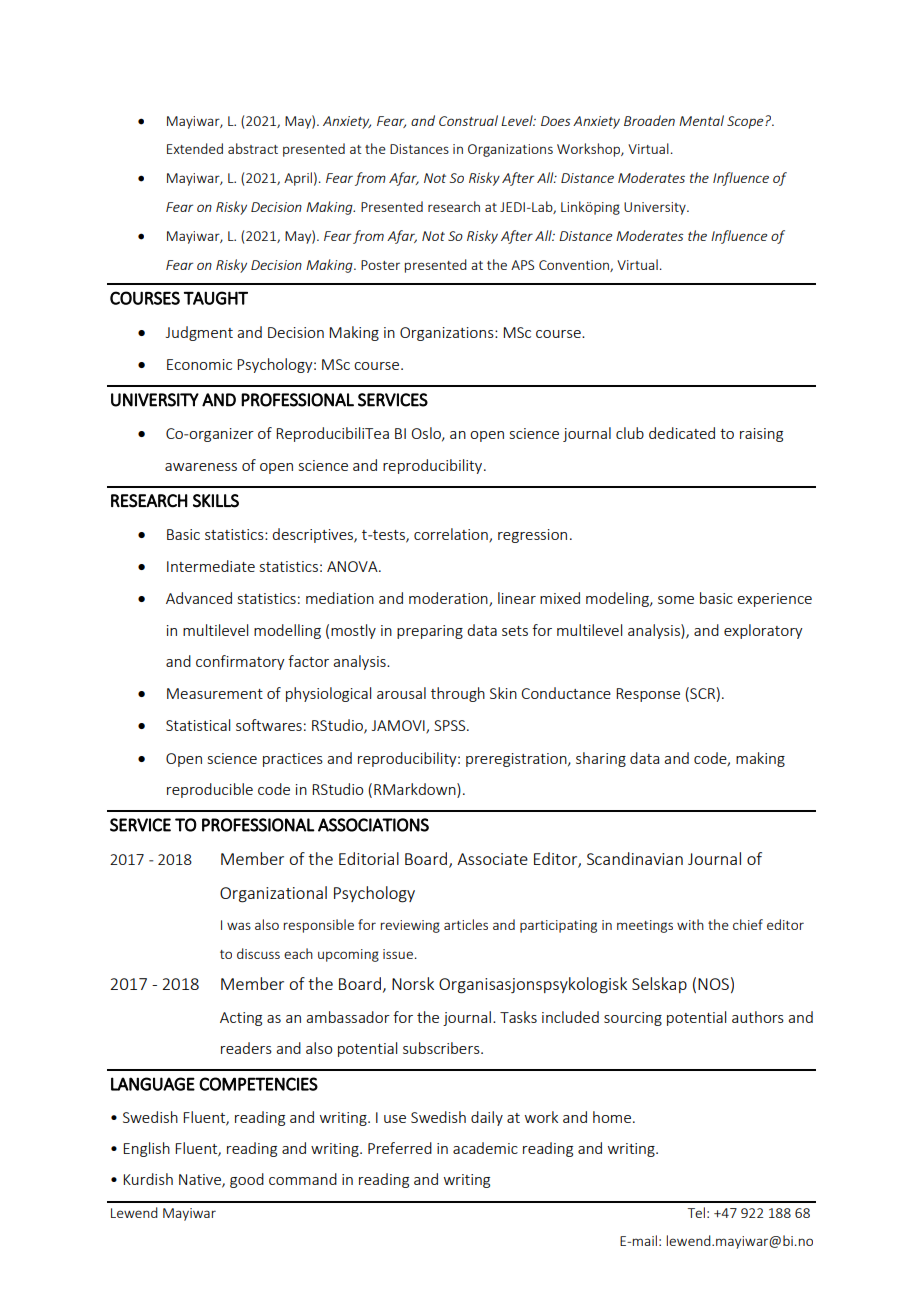 The image size is (924, 1308). Describe the element at coordinates (485, 1148) in the screenshot. I see `academic` at that location.
